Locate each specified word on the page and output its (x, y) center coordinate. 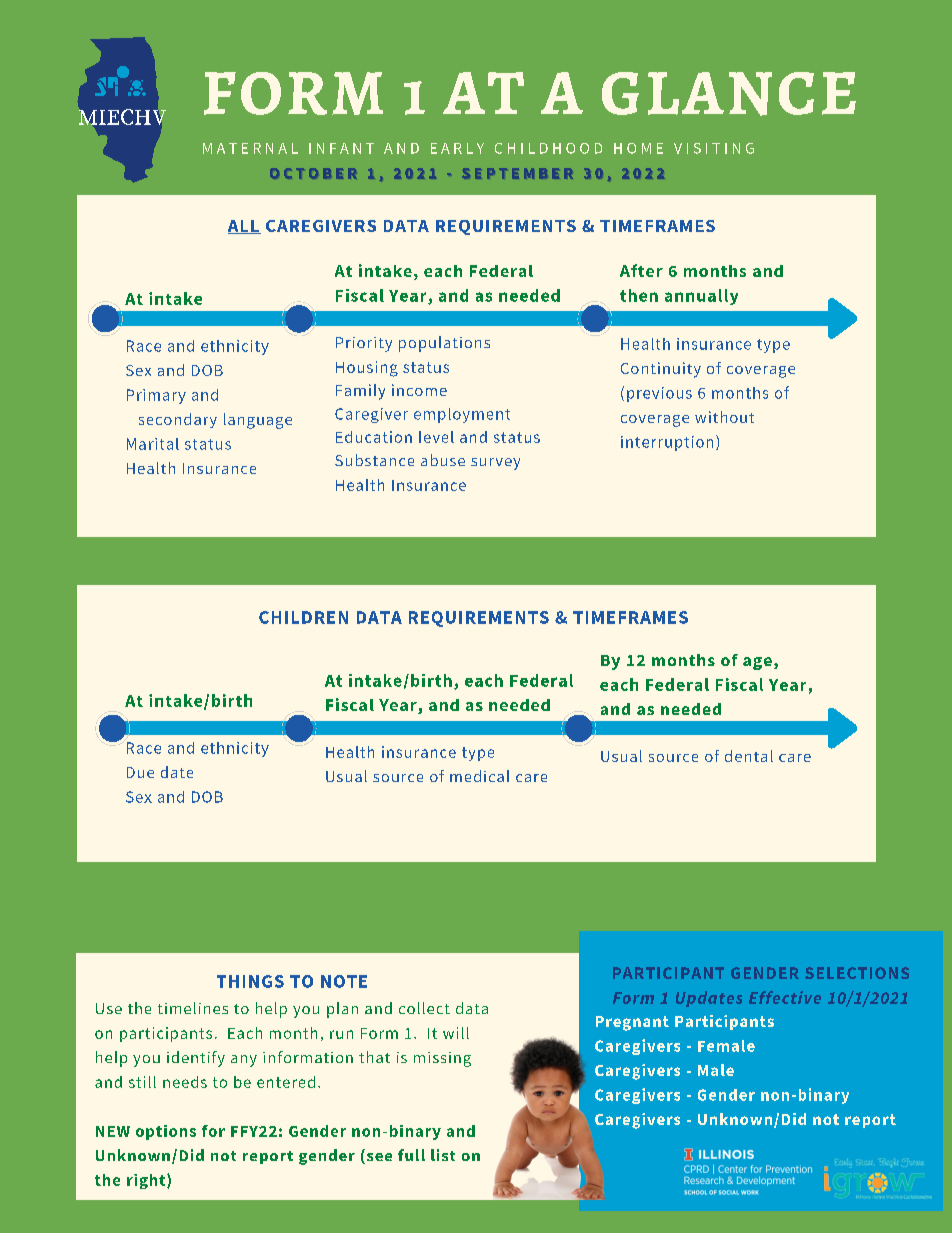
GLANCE (729, 94)
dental (749, 756)
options (166, 1132)
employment (462, 415)
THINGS (250, 981)
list (443, 1155)
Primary (156, 396)
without (724, 417)
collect (424, 1008)
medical (479, 776)
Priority (364, 344)
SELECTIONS (857, 973)
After (641, 270)
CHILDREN (303, 617)
